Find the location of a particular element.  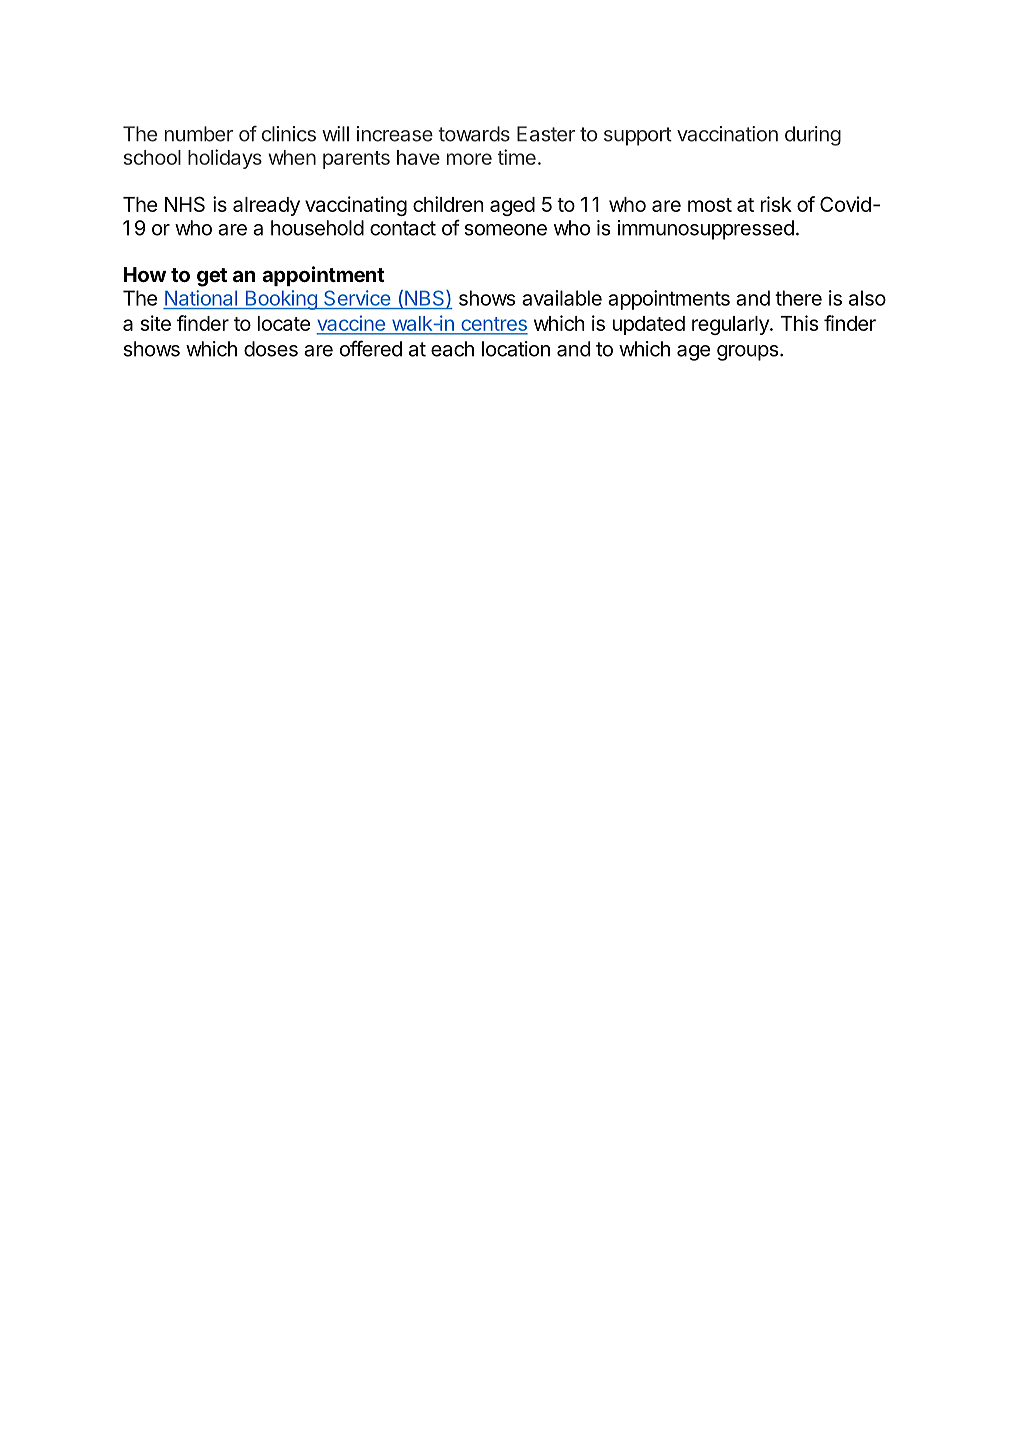

doses is located at coordinates (271, 349).
